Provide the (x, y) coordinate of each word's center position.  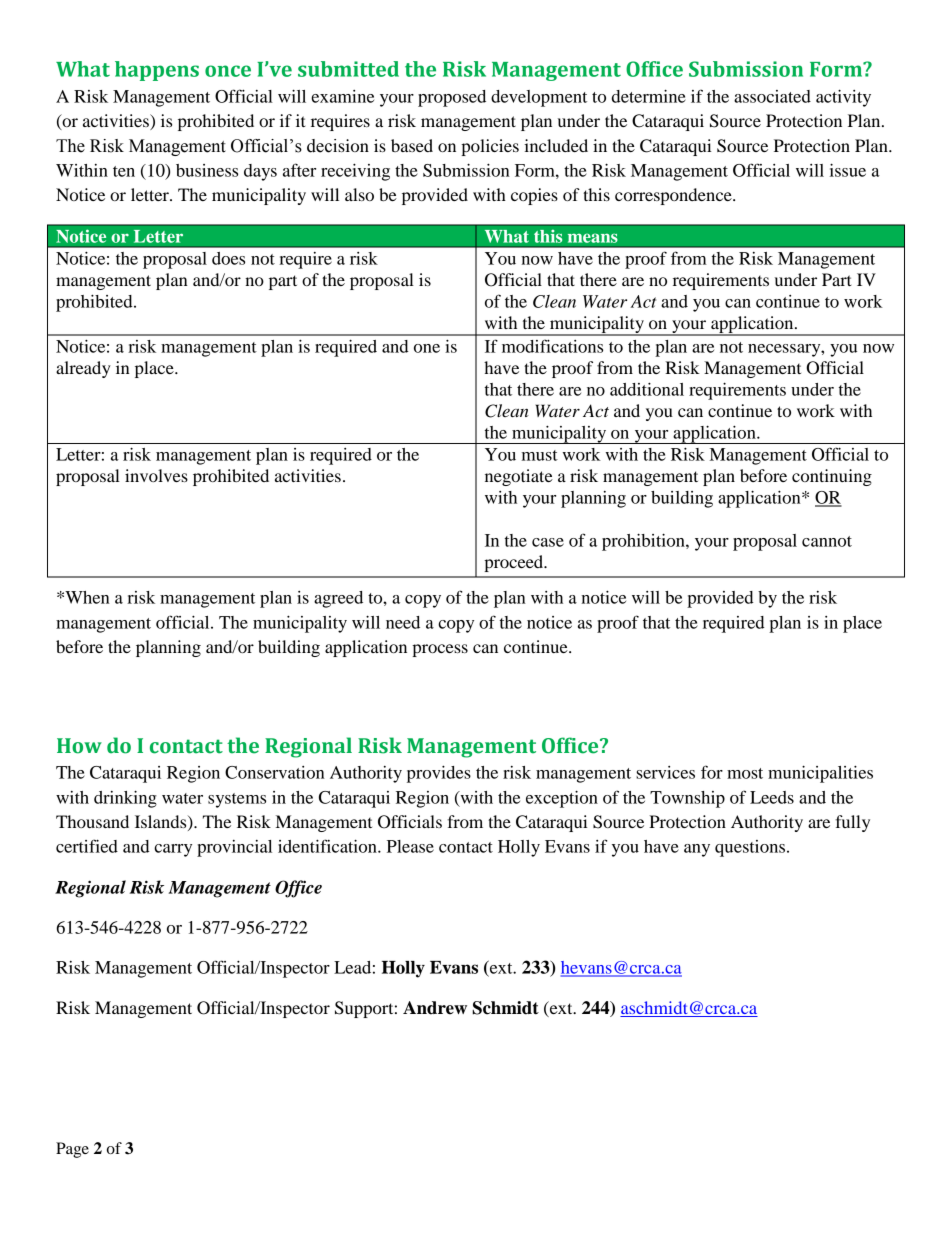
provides (439, 774)
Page (72, 1150)
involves (156, 475)
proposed (452, 98)
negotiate (519, 477)
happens (157, 71)
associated (772, 96)
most (745, 773)
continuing (832, 477)
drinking (125, 799)
